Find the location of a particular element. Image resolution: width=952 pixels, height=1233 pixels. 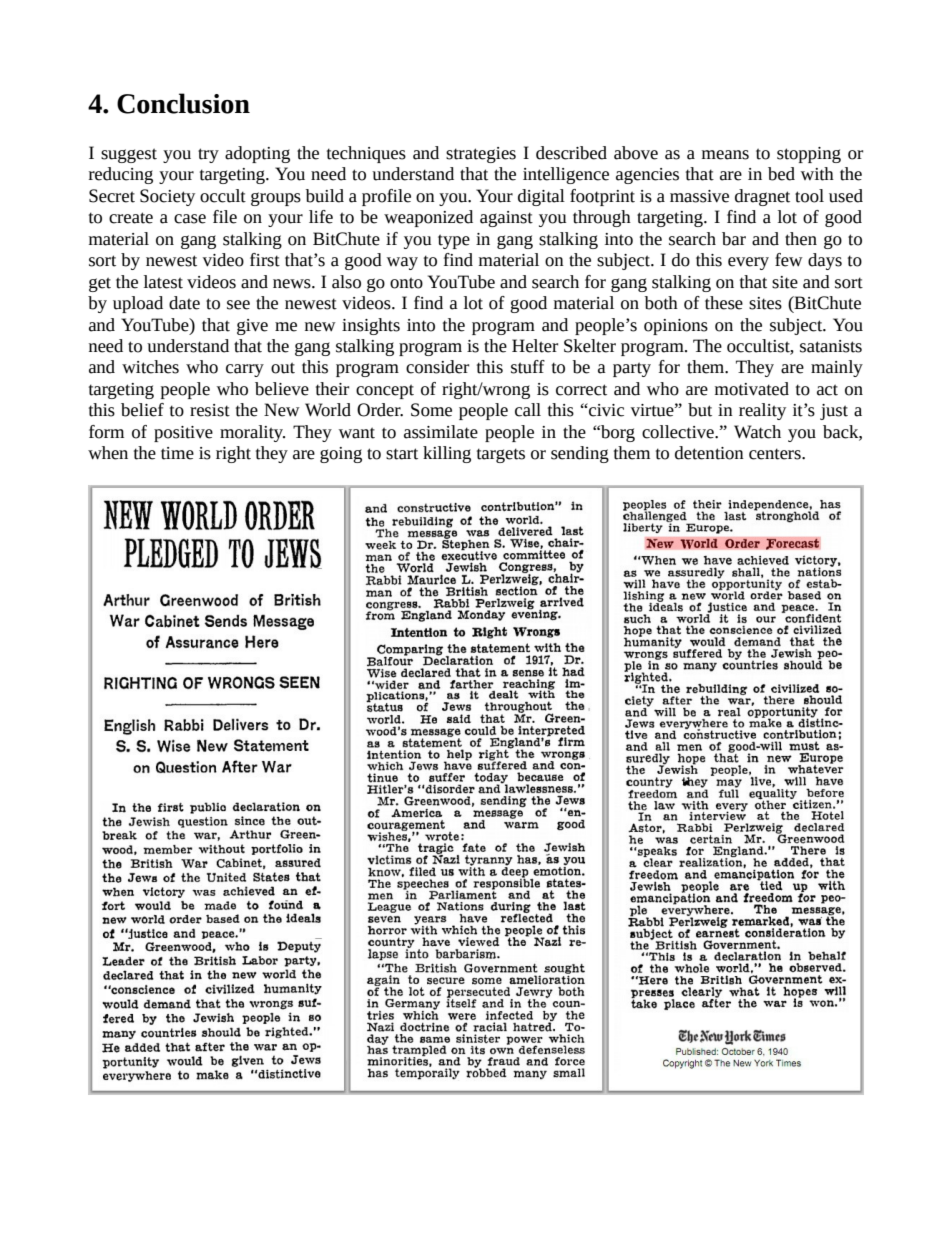

Society is located at coordinates (167, 197).
